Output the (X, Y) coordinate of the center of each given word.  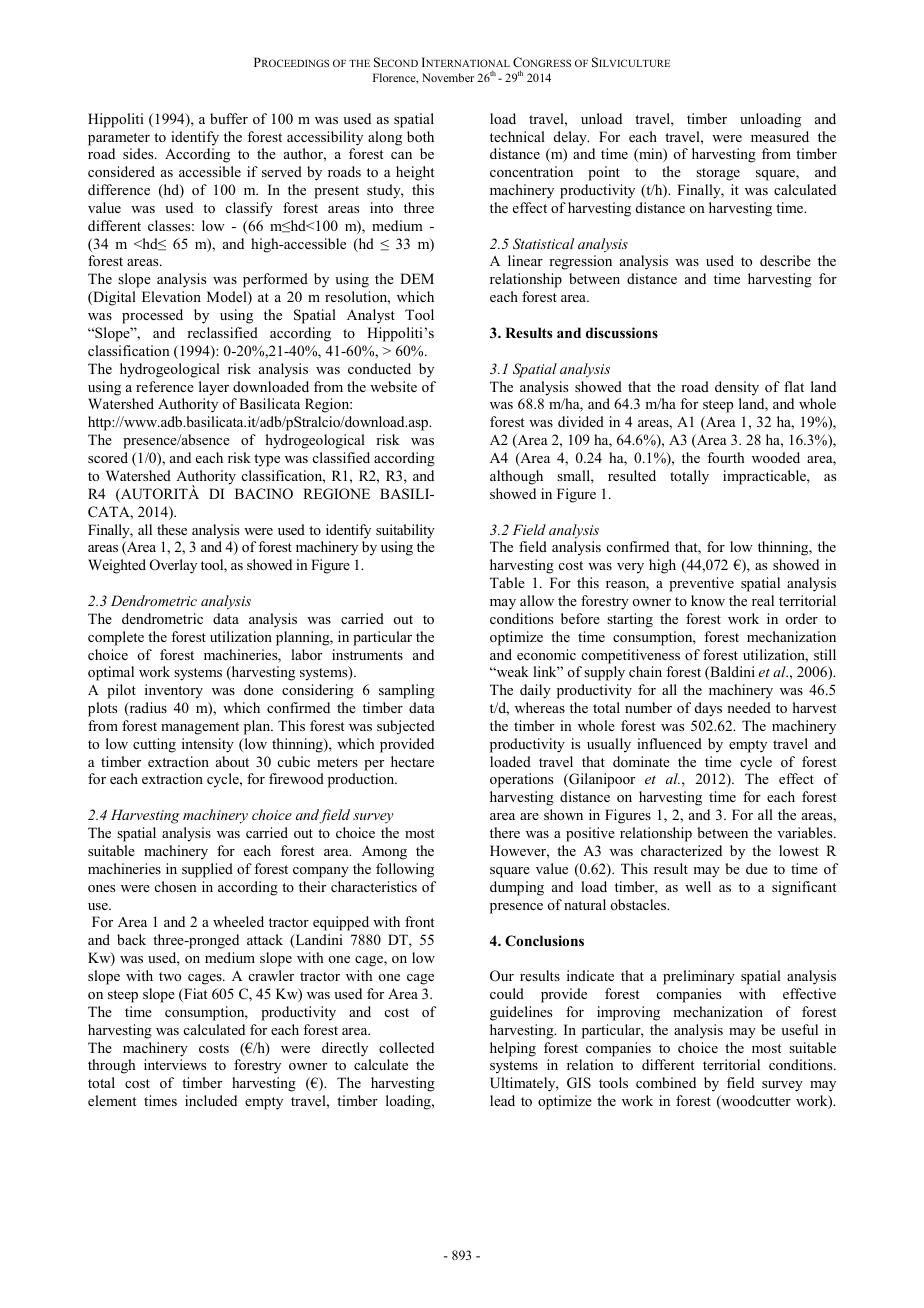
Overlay (173, 566)
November (448, 77)
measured (780, 136)
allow (537, 600)
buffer (229, 118)
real (763, 600)
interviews (175, 1064)
